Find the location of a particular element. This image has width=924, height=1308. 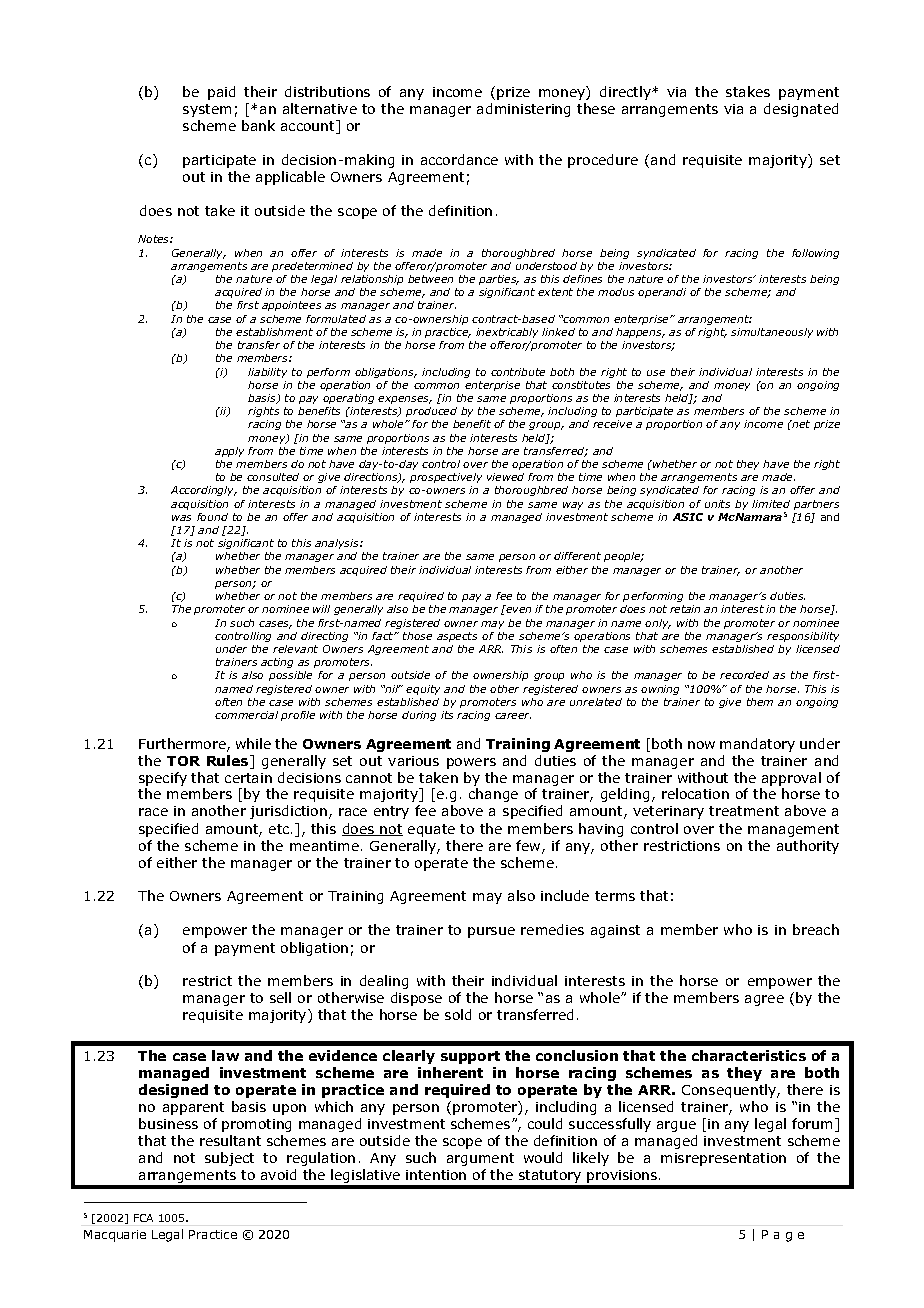

prospectively is located at coordinates (446, 478).
